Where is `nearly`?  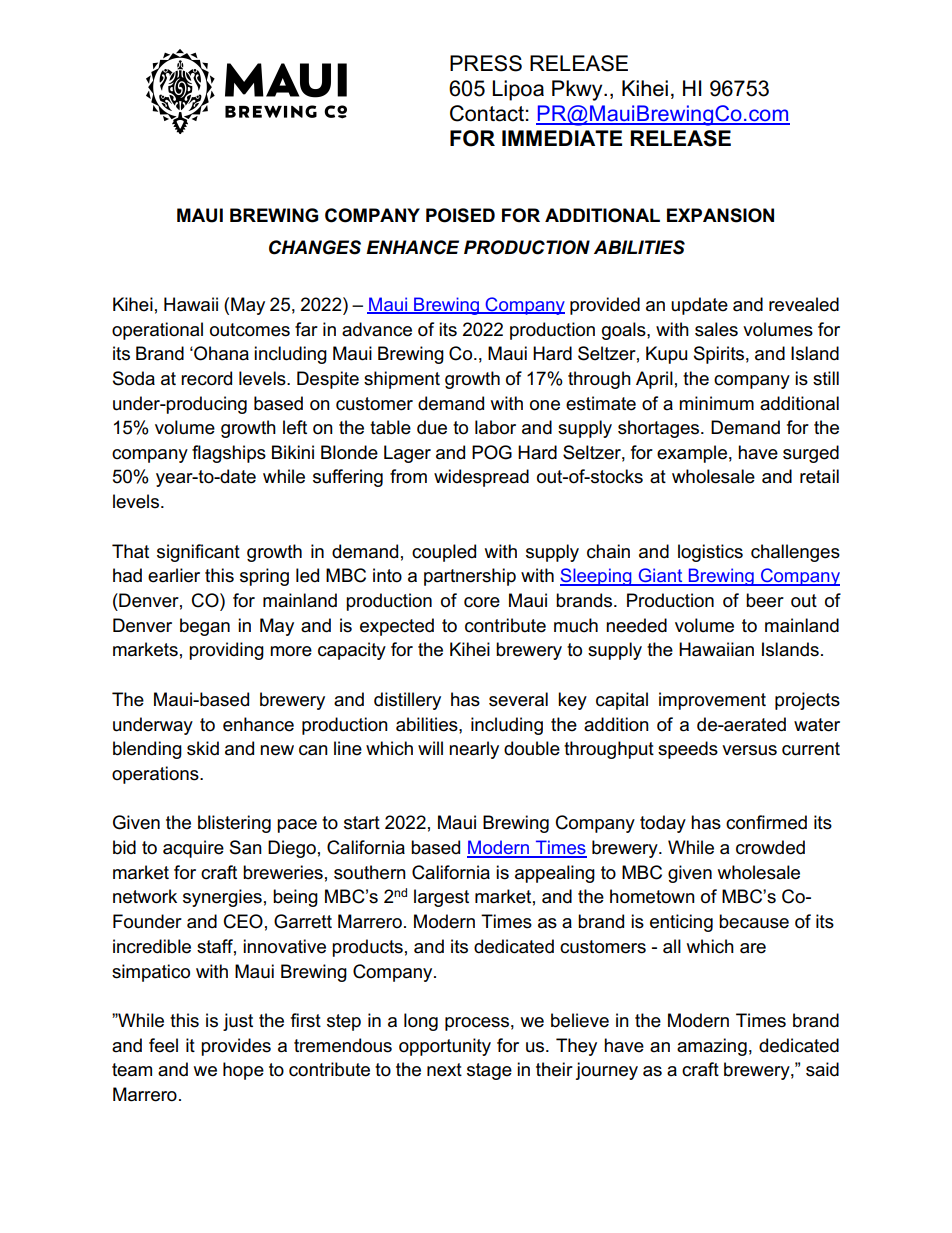 nearly is located at coordinates (474, 750).
